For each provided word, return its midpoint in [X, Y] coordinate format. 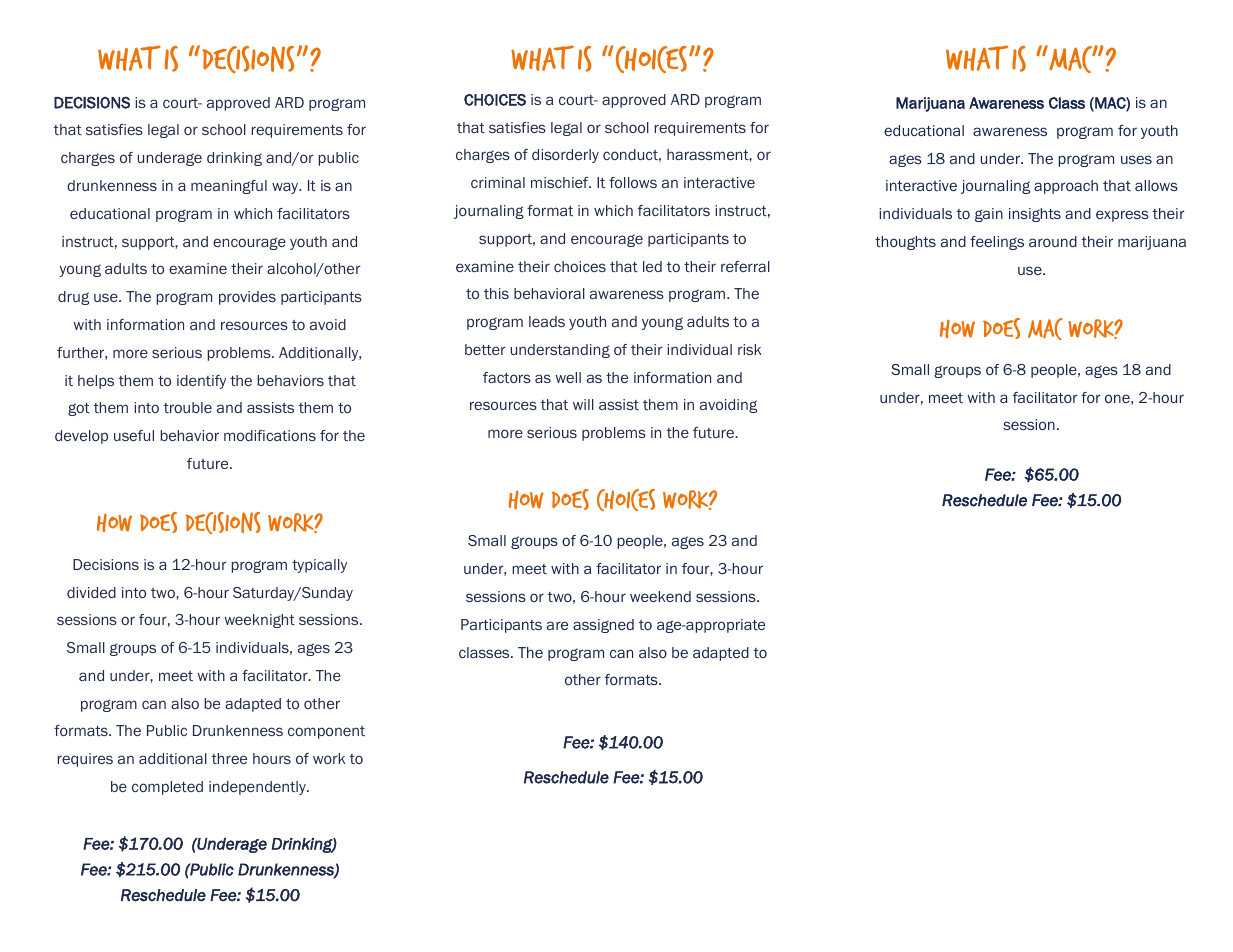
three [229, 758]
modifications [270, 435]
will [583, 404]
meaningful [229, 187]
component [326, 732]
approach [1066, 187]
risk [749, 349]
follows [633, 182]
